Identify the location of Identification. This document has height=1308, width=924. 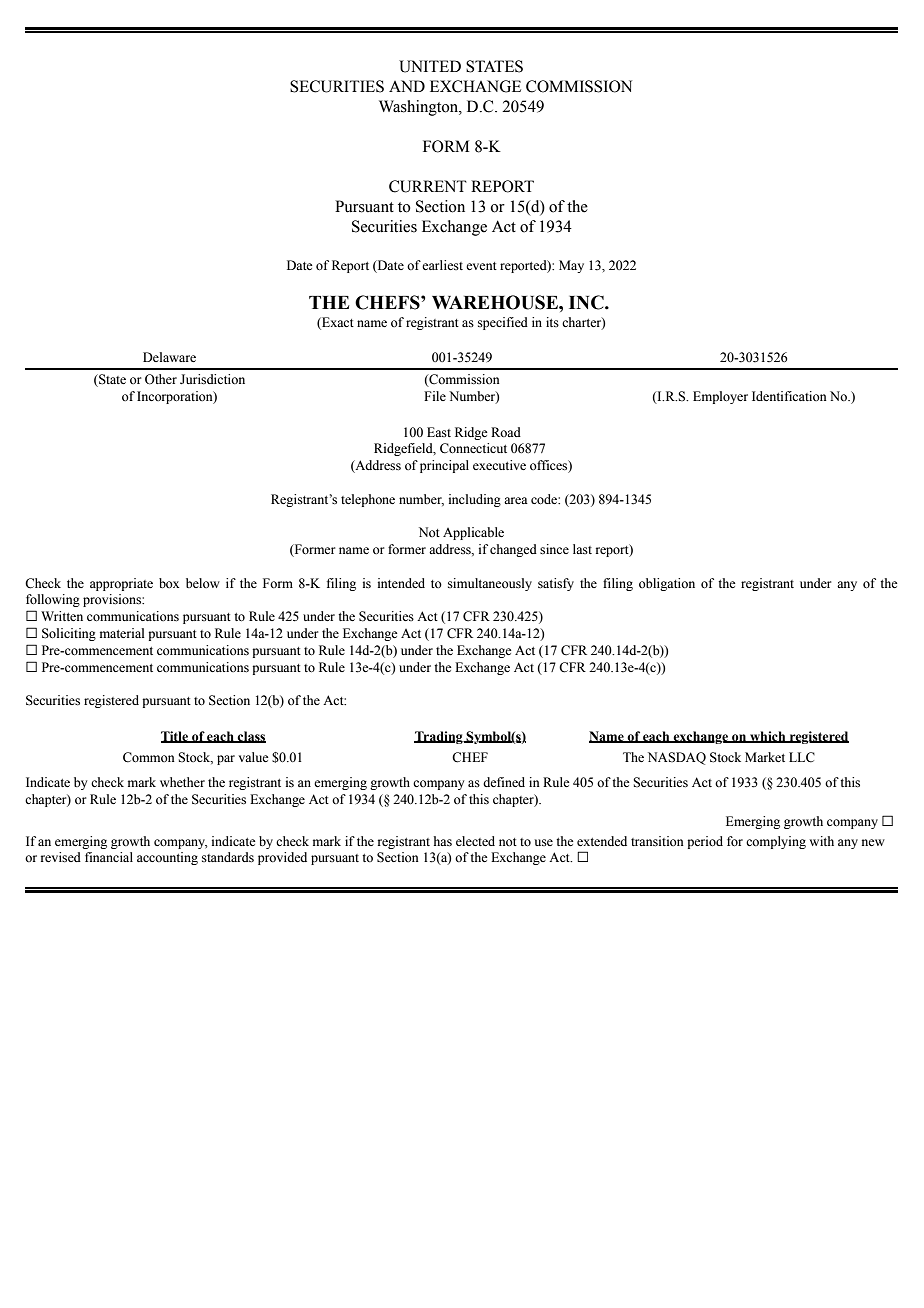
(789, 396).
